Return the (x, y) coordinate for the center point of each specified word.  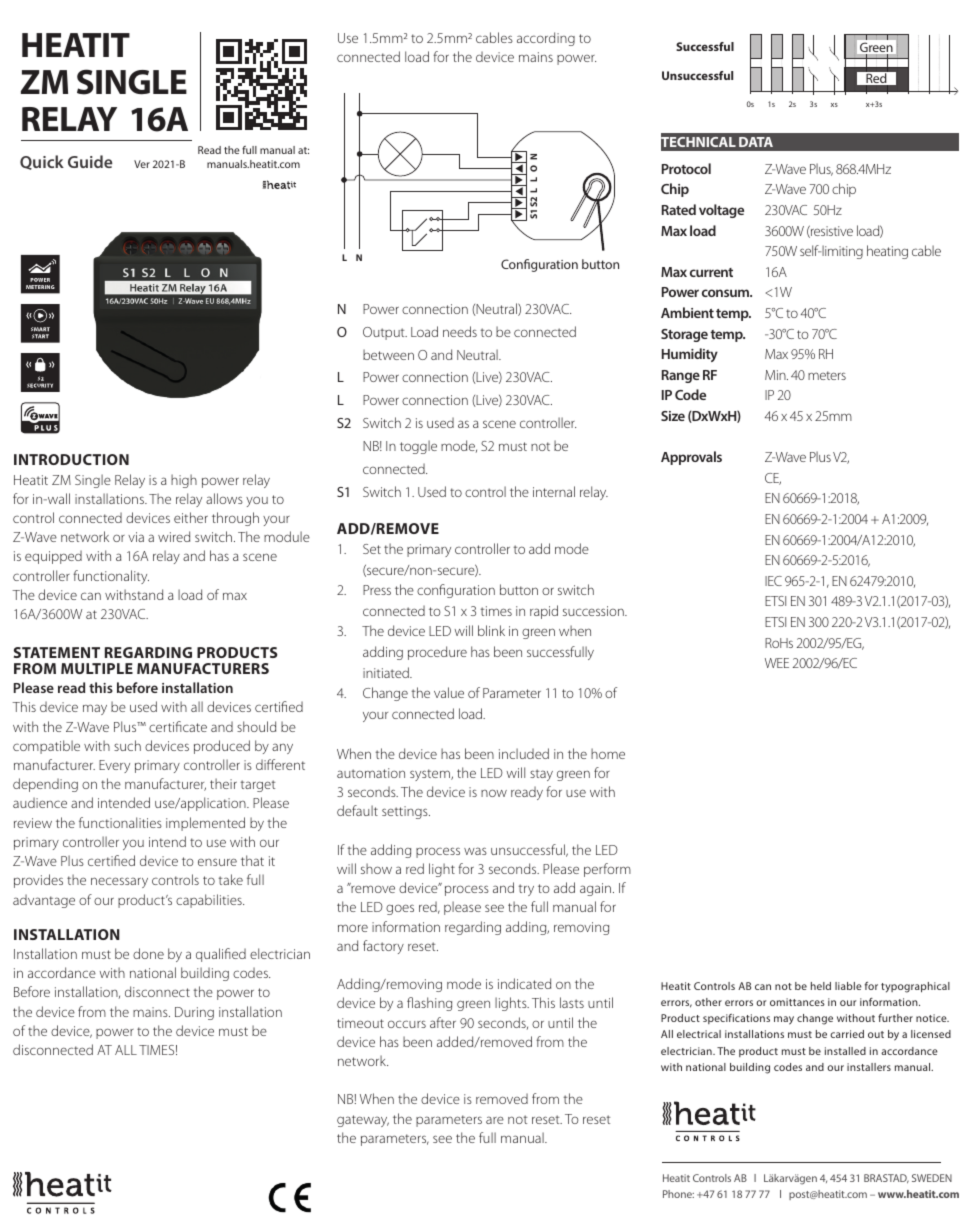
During (194, 1013)
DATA (756, 142)
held (821, 986)
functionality (111, 577)
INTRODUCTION (71, 459)
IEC (773, 581)
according (546, 39)
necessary (119, 882)
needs (460, 331)
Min (776, 375)
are (495, 1120)
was (475, 851)
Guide (90, 161)
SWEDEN (932, 1178)
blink (491, 630)
